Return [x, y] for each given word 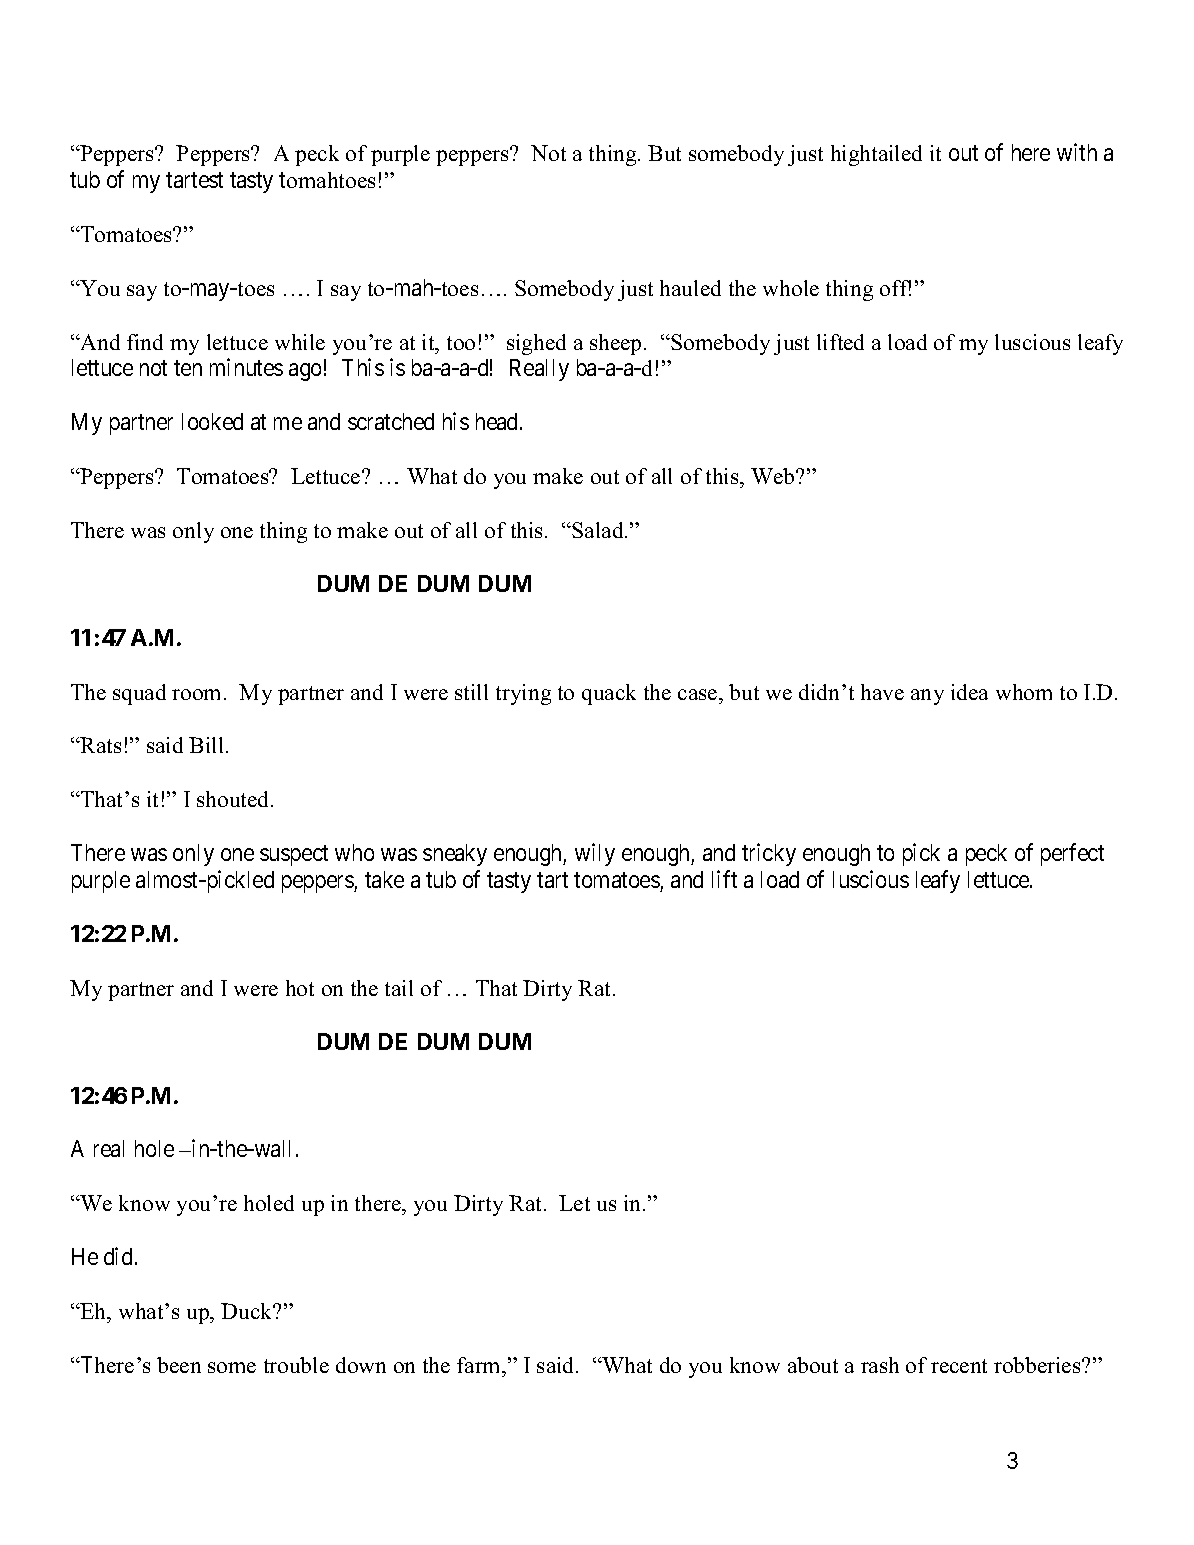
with [1077, 152]
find [145, 342]
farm [480, 1365]
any [927, 697]
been [179, 1365]
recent [959, 1366]
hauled [690, 288]
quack [609, 694]
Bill [208, 745]
